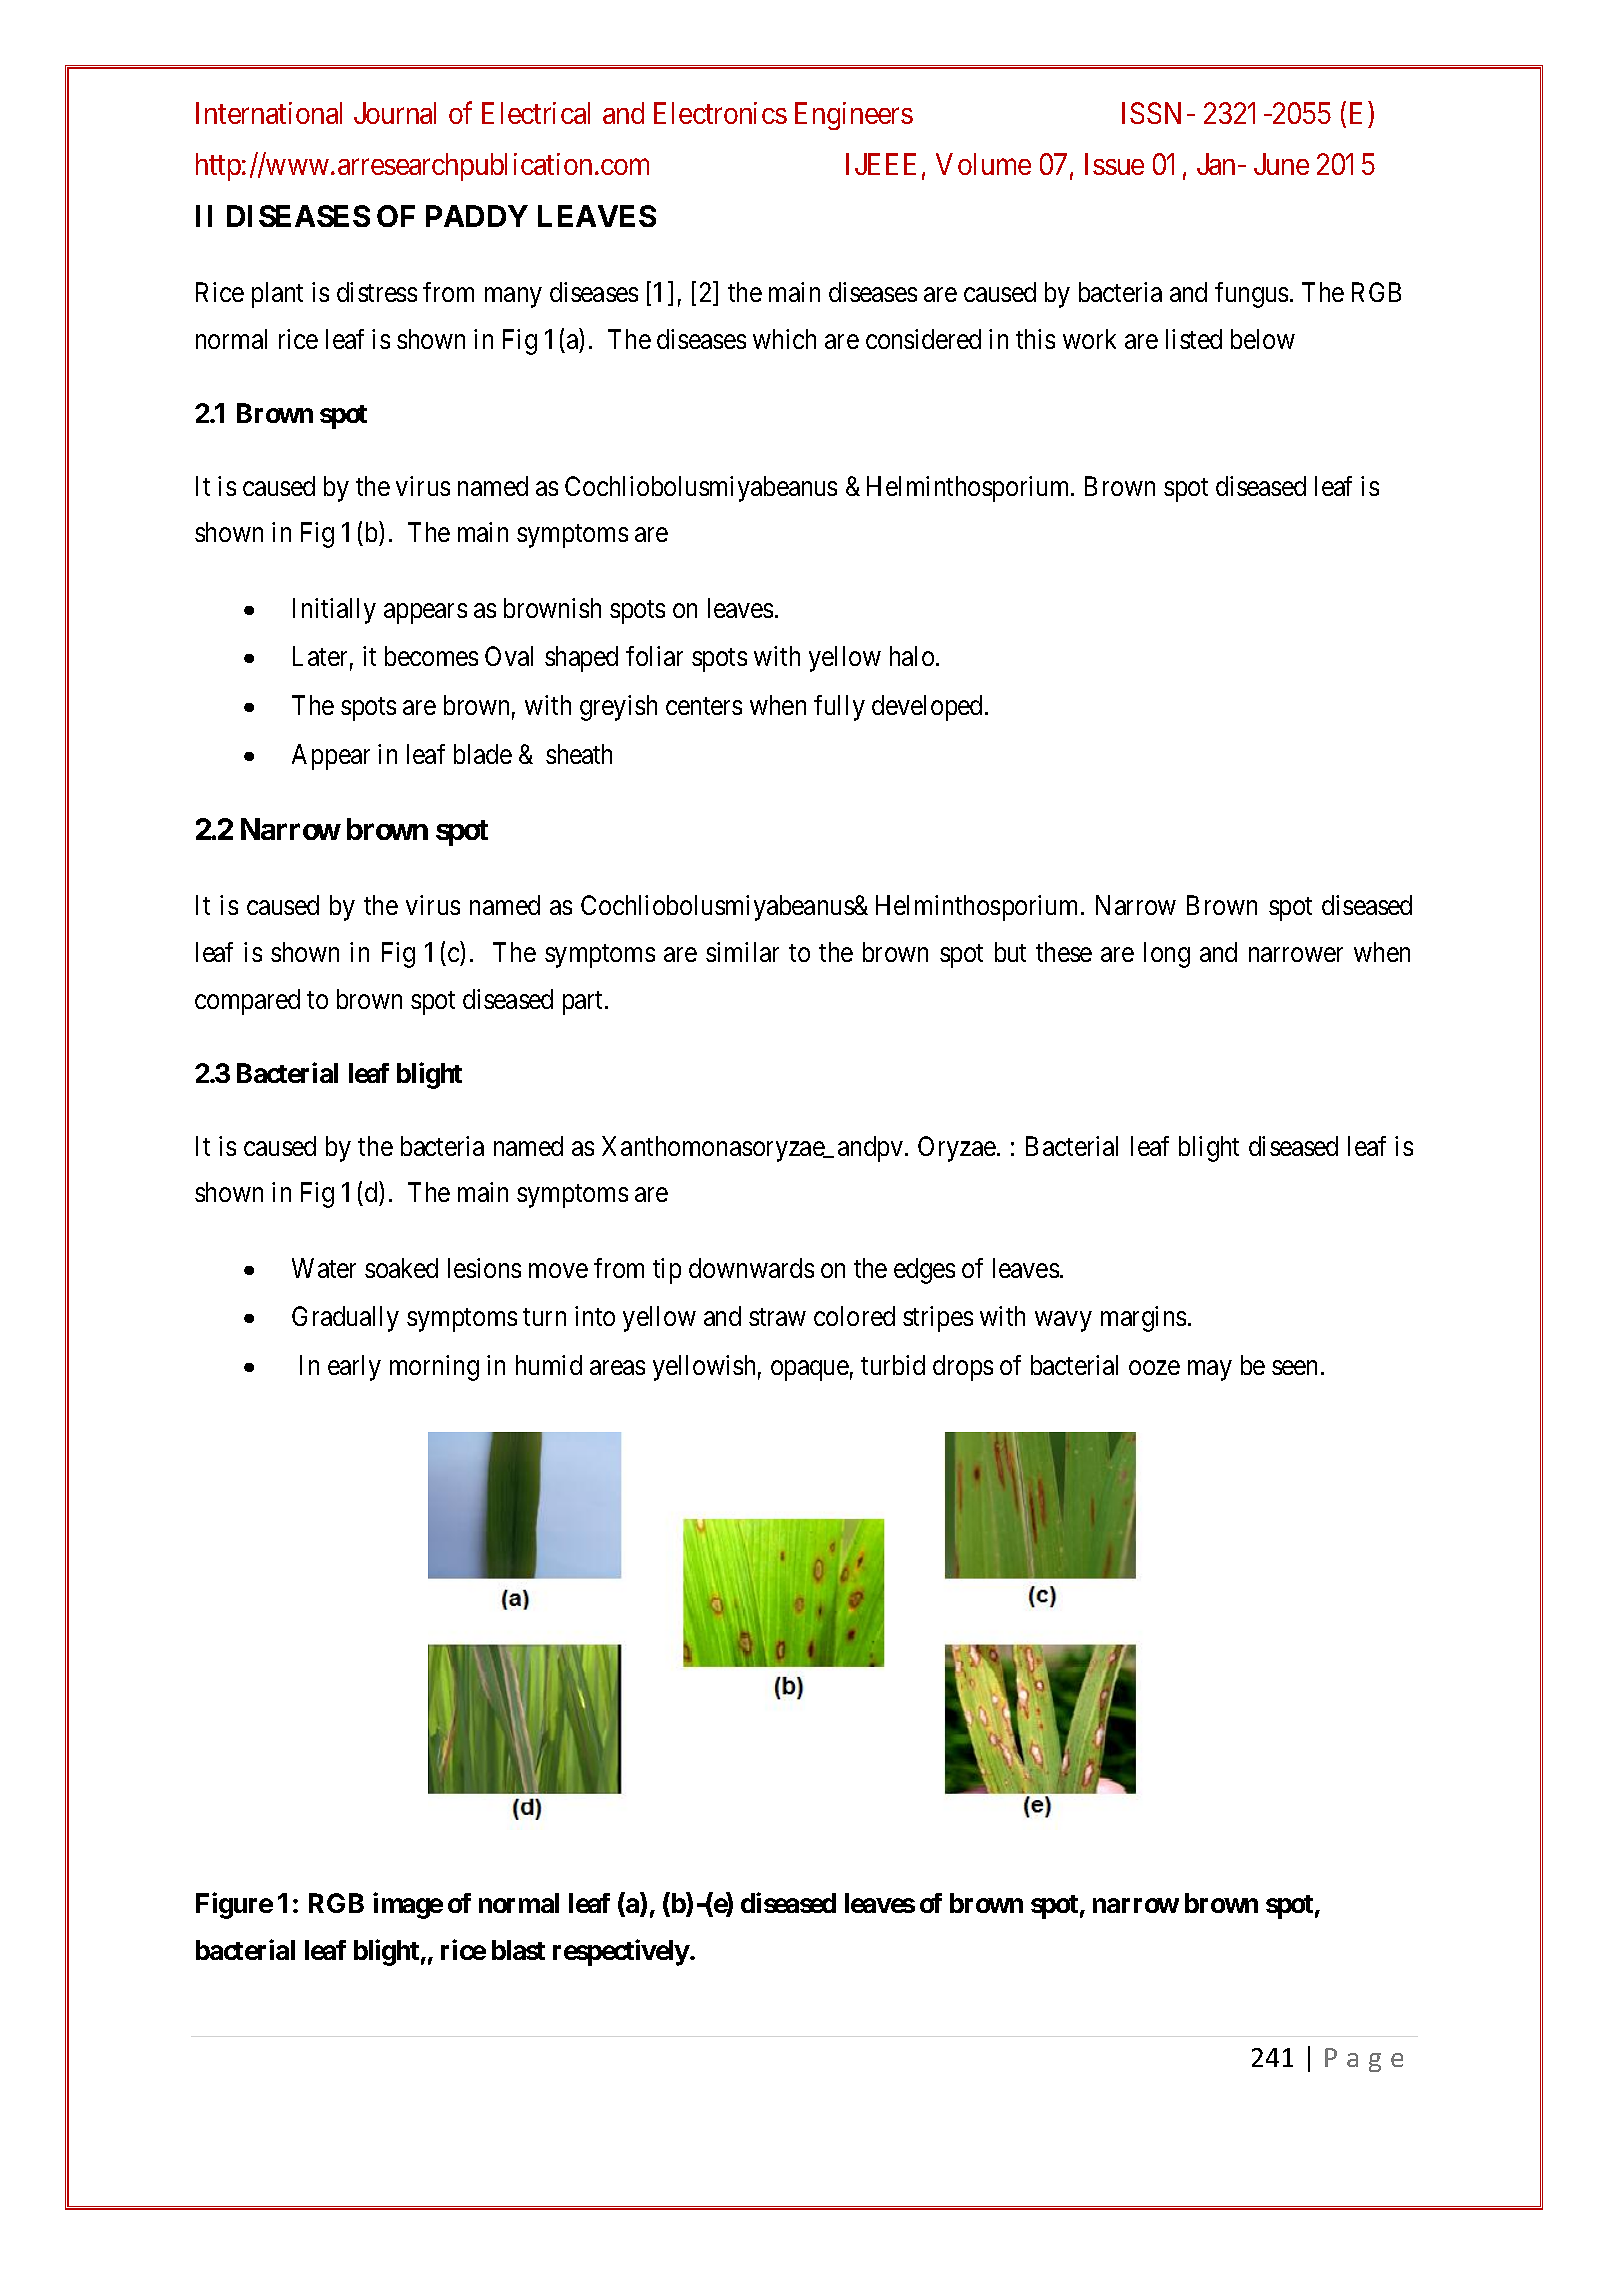  I want to click on Issue, so click(1114, 164).
